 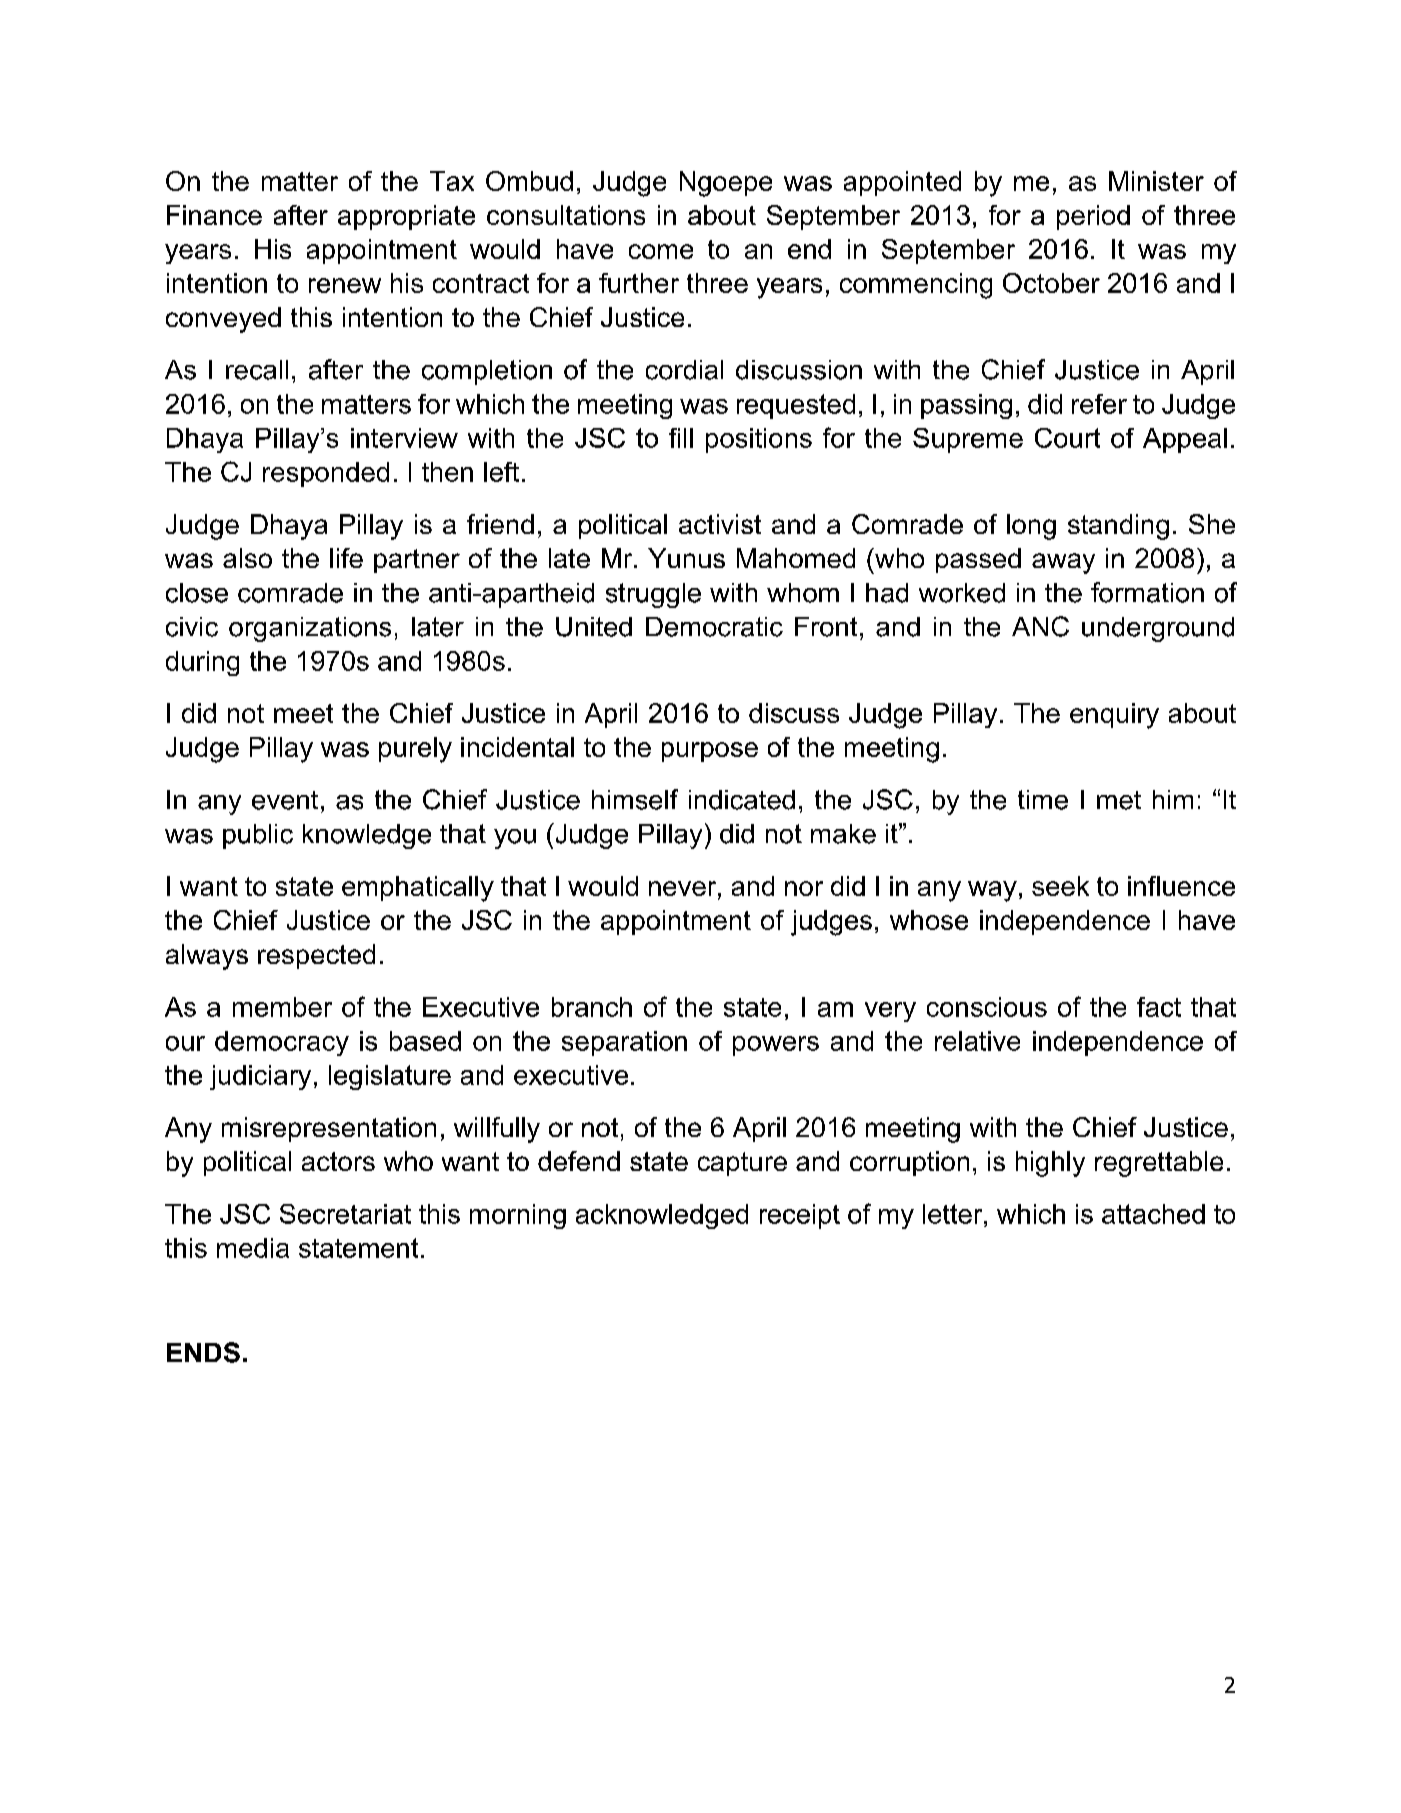 I want to click on attached, so click(x=1153, y=1214).
